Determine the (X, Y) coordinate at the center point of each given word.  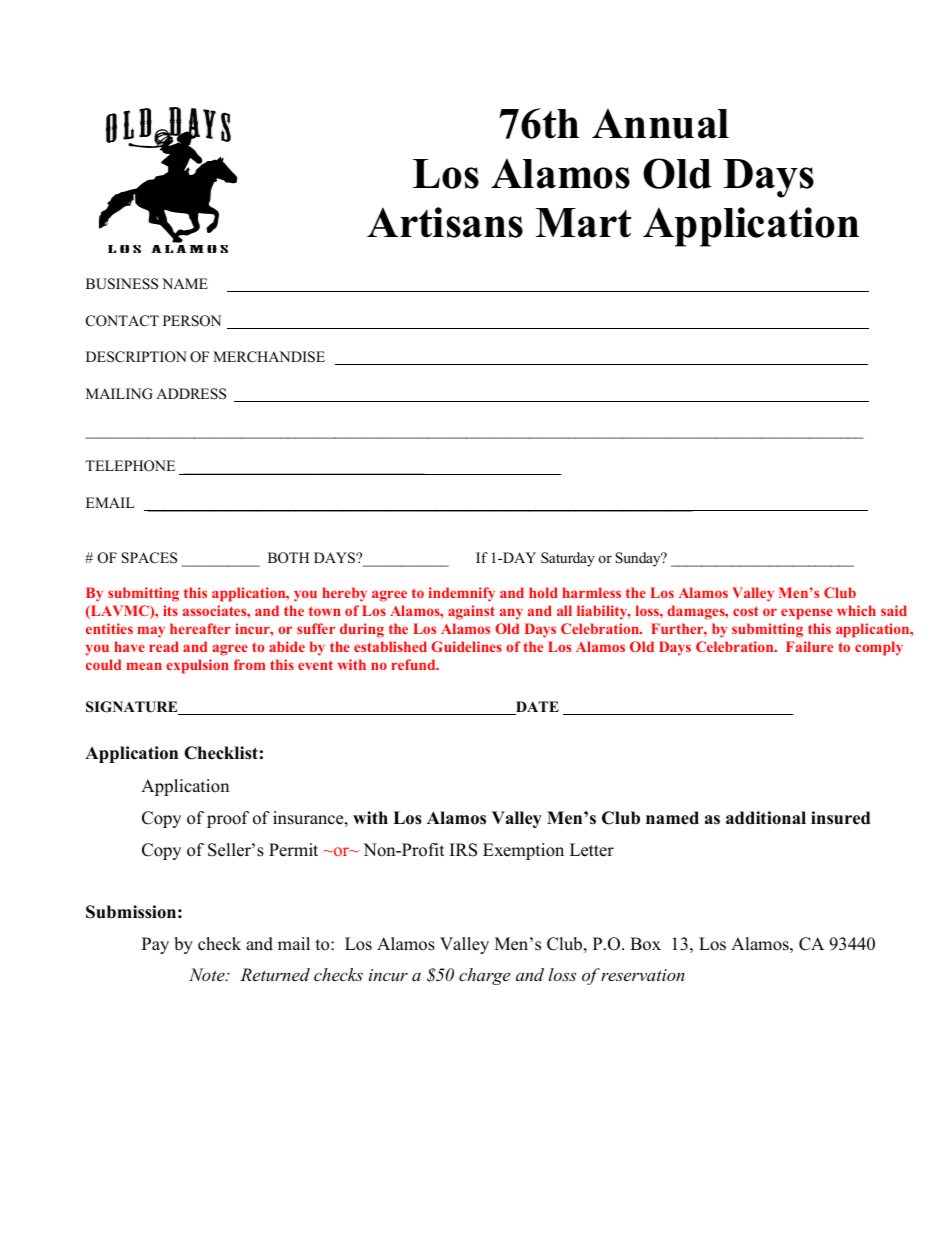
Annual (660, 123)
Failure (809, 646)
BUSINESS (122, 284)
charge (484, 976)
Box (645, 944)
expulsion (197, 666)
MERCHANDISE (269, 357)
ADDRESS (191, 394)
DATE (536, 708)
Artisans (445, 222)
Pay (155, 945)
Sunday (639, 559)
